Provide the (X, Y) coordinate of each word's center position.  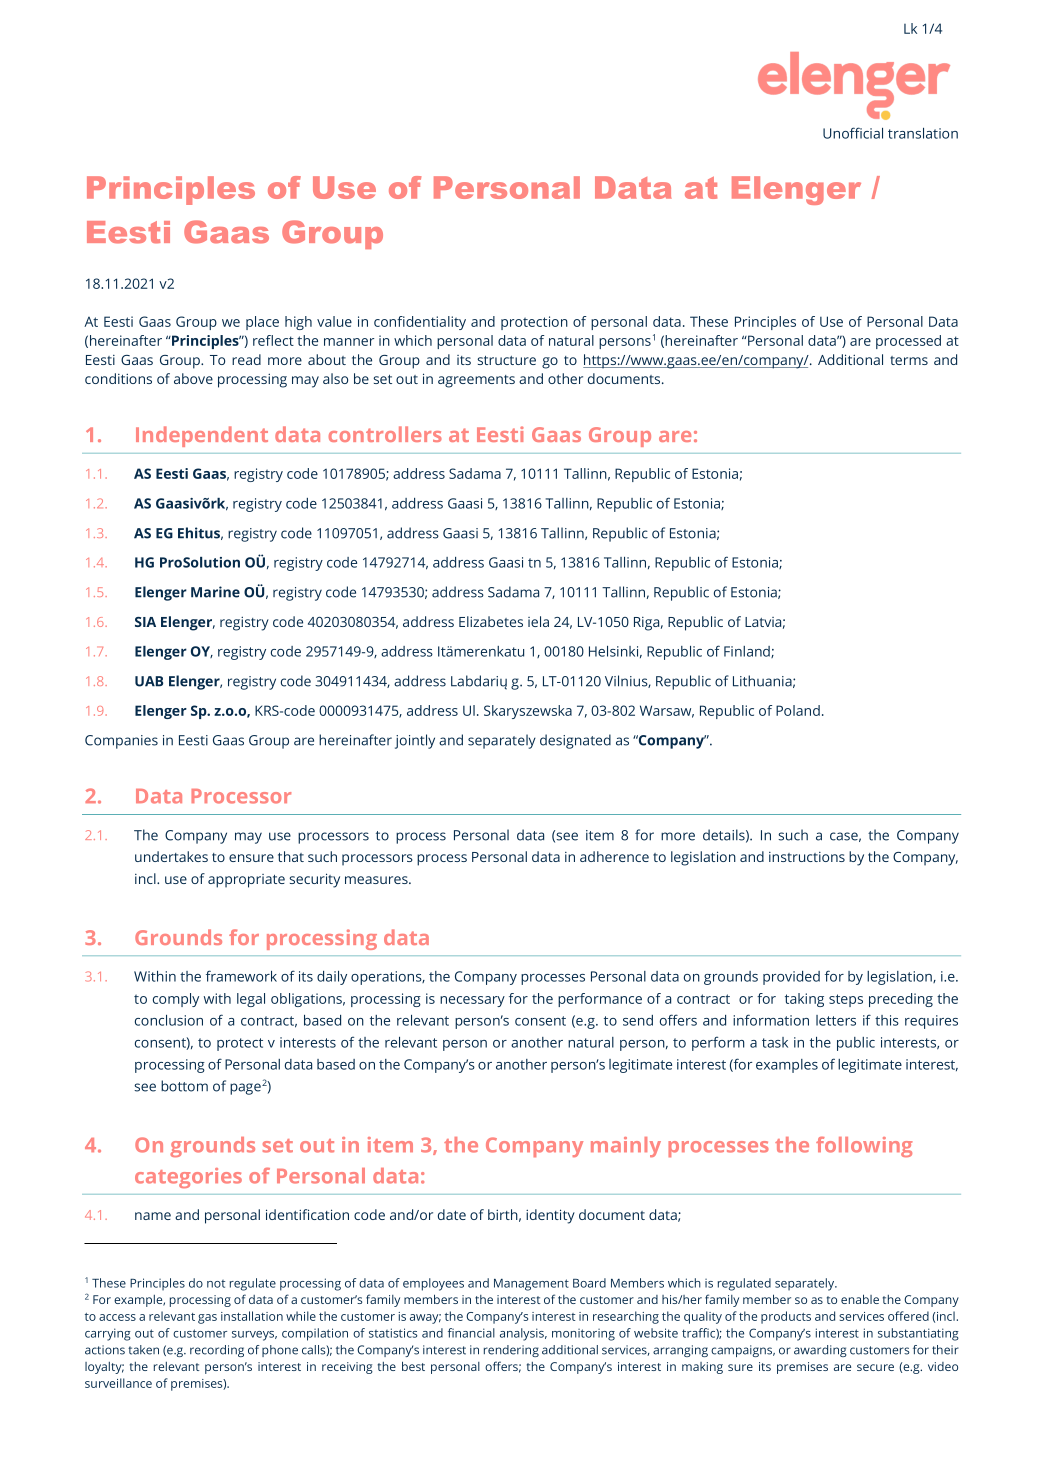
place (262, 323)
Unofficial (853, 133)
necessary (472, 1001)
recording (217, 1351)
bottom (184, 1086)
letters (836, 1020)
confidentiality (420, 323)
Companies (121, 742)
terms (909, 360)
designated (575, 741)
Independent (202, 436)
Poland (798, 710)
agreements (476, 381)
